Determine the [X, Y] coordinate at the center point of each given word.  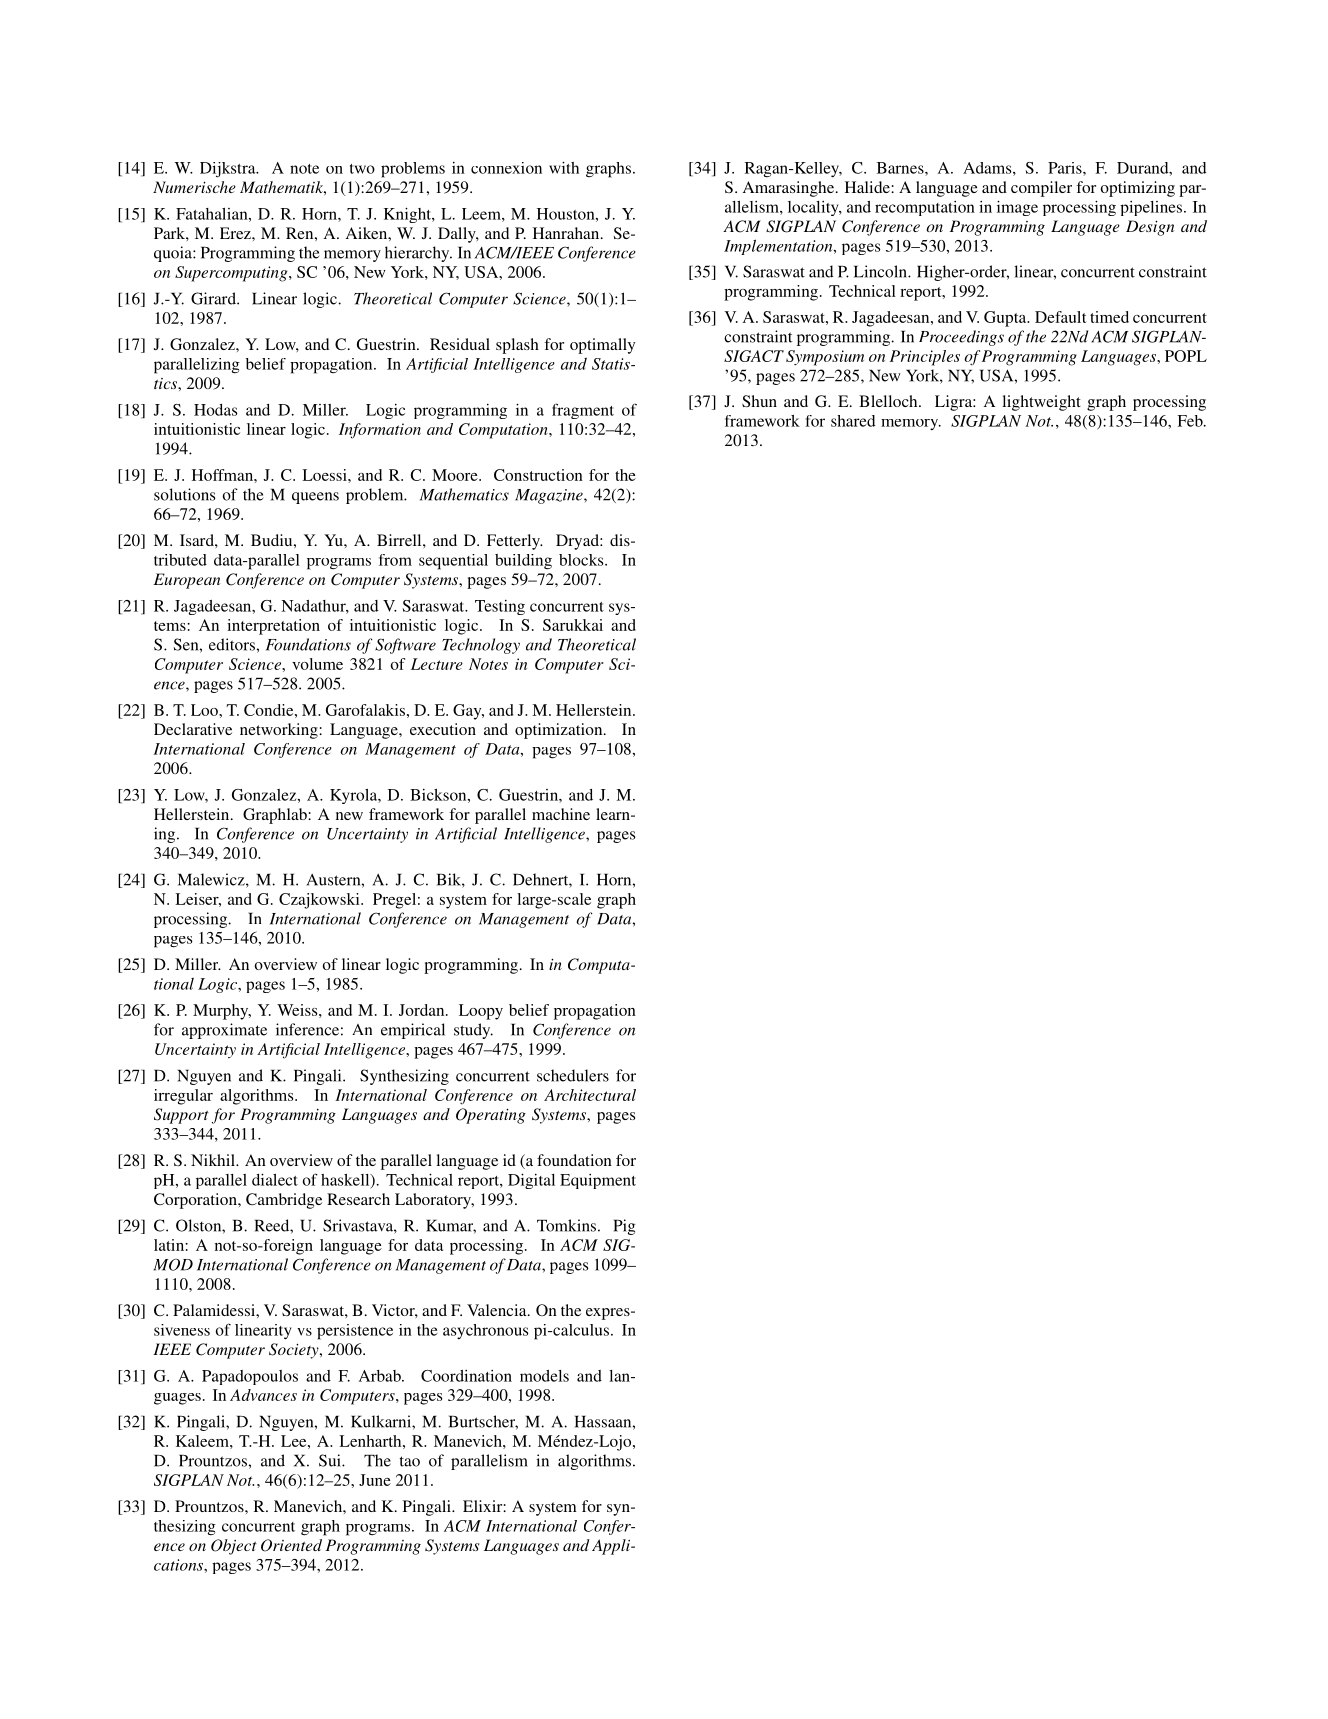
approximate [224, 1031]
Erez [236, 233]
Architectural [590, 1095]
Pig [625, 1227]
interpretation [273, 627]
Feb [1191, 421]
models [544, 1376]
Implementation [779, 247]
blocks [582, 560]
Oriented [291, 1545]
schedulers [573, 1075]
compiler [1041, 189]
